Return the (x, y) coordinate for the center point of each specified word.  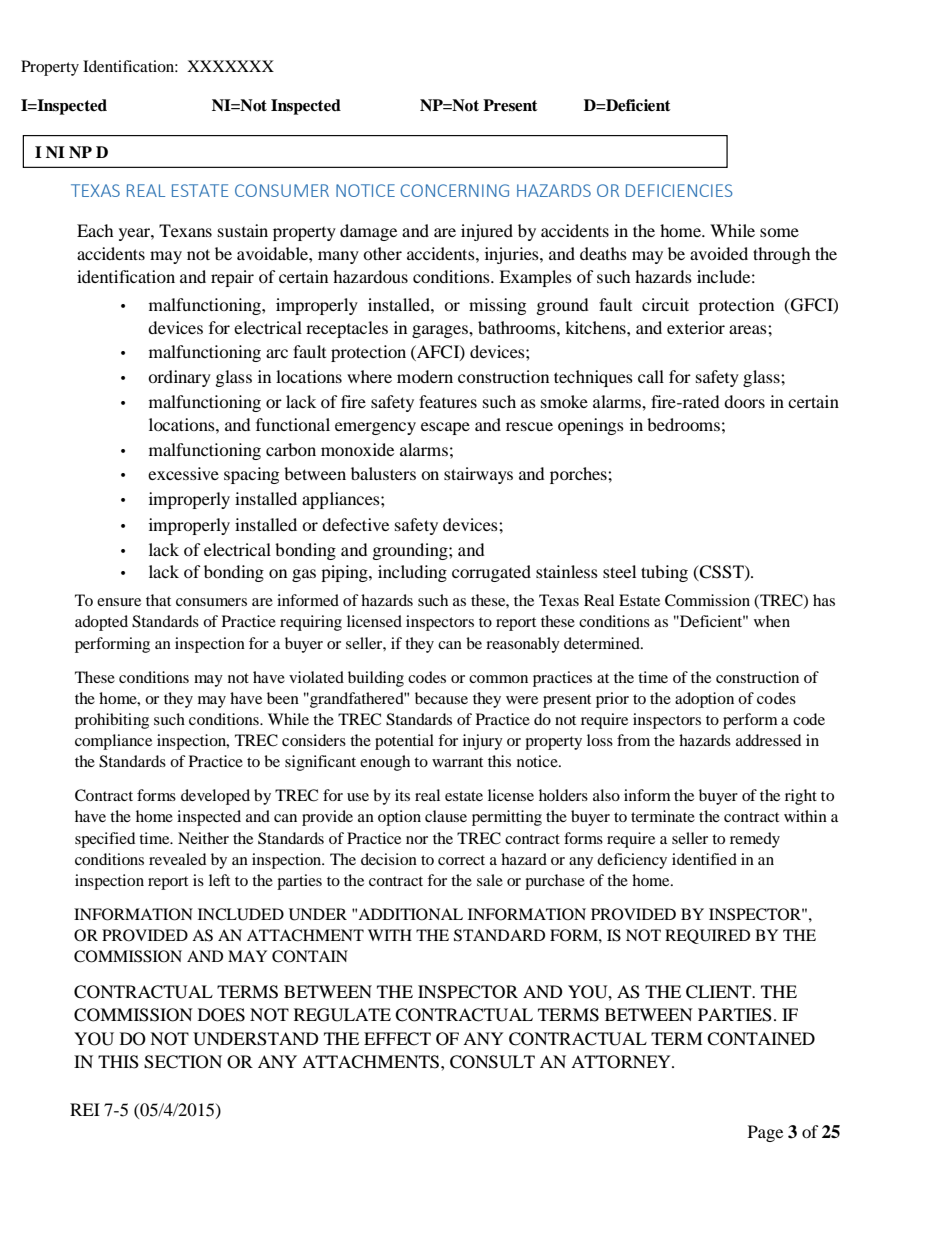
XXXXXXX (230, 66)
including (412, 573)
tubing (664, 573)
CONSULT (492, 1062)
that (158, 600)
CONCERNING (455, 190)
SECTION (183, 1062)
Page (765, 1133)
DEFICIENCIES (679, 190)
